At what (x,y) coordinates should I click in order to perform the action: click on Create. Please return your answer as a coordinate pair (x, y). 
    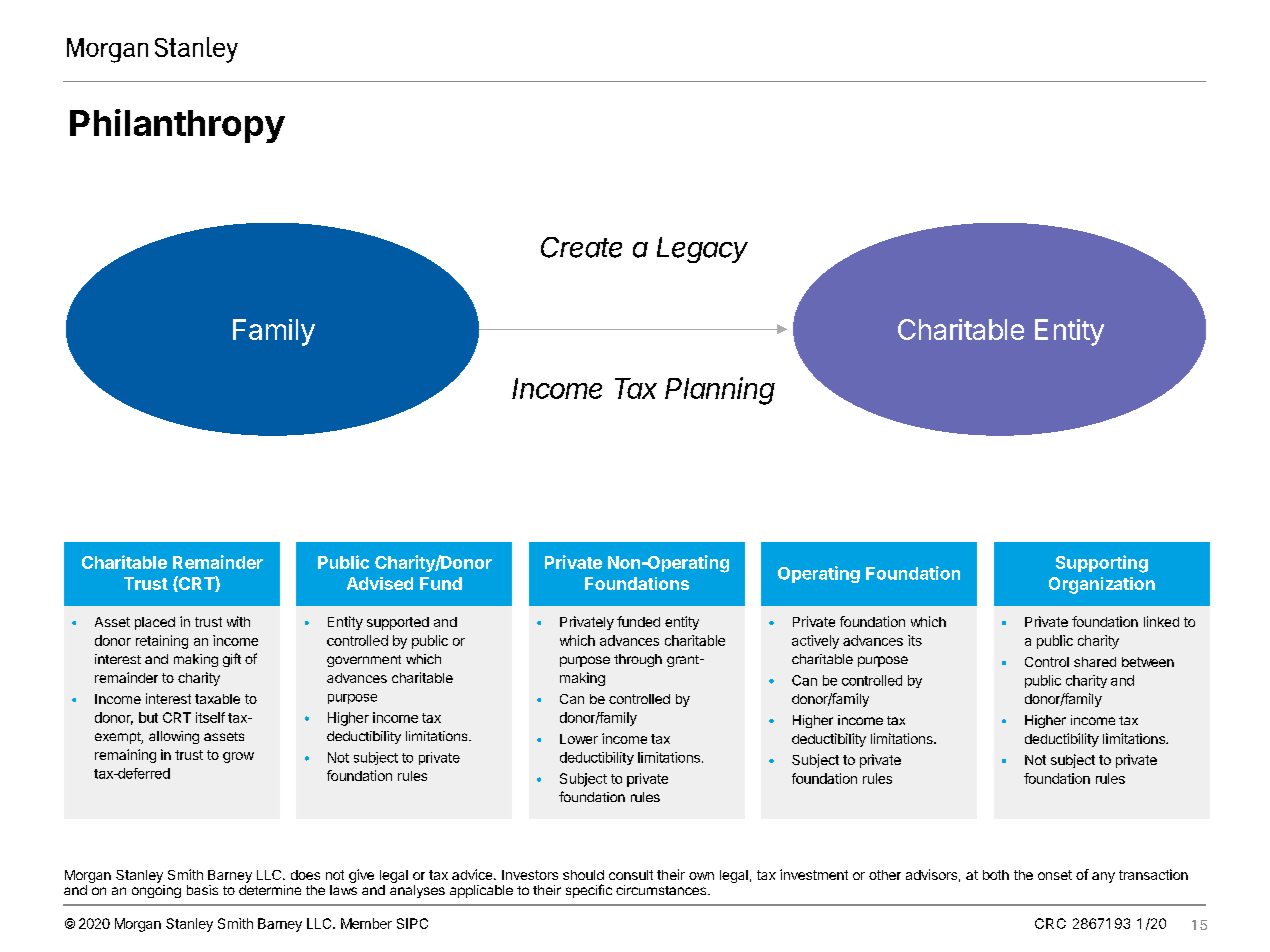
    Looking at the image, I should click on (581, 247).
